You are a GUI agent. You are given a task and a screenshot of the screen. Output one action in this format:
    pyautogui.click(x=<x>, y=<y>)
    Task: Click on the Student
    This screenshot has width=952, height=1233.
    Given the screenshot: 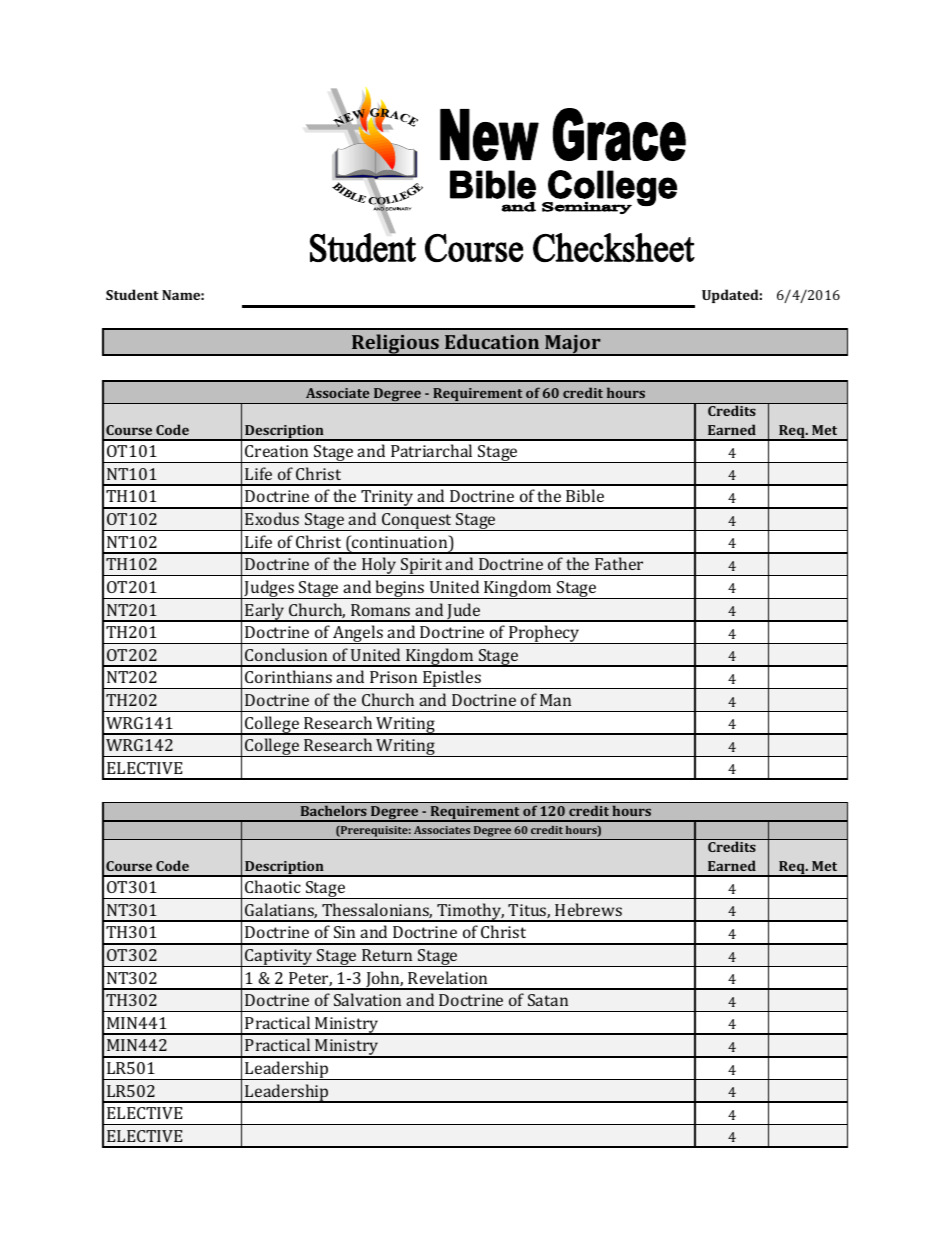 What is the action you would take?
    pyautogui.click(x=132, y=294)
